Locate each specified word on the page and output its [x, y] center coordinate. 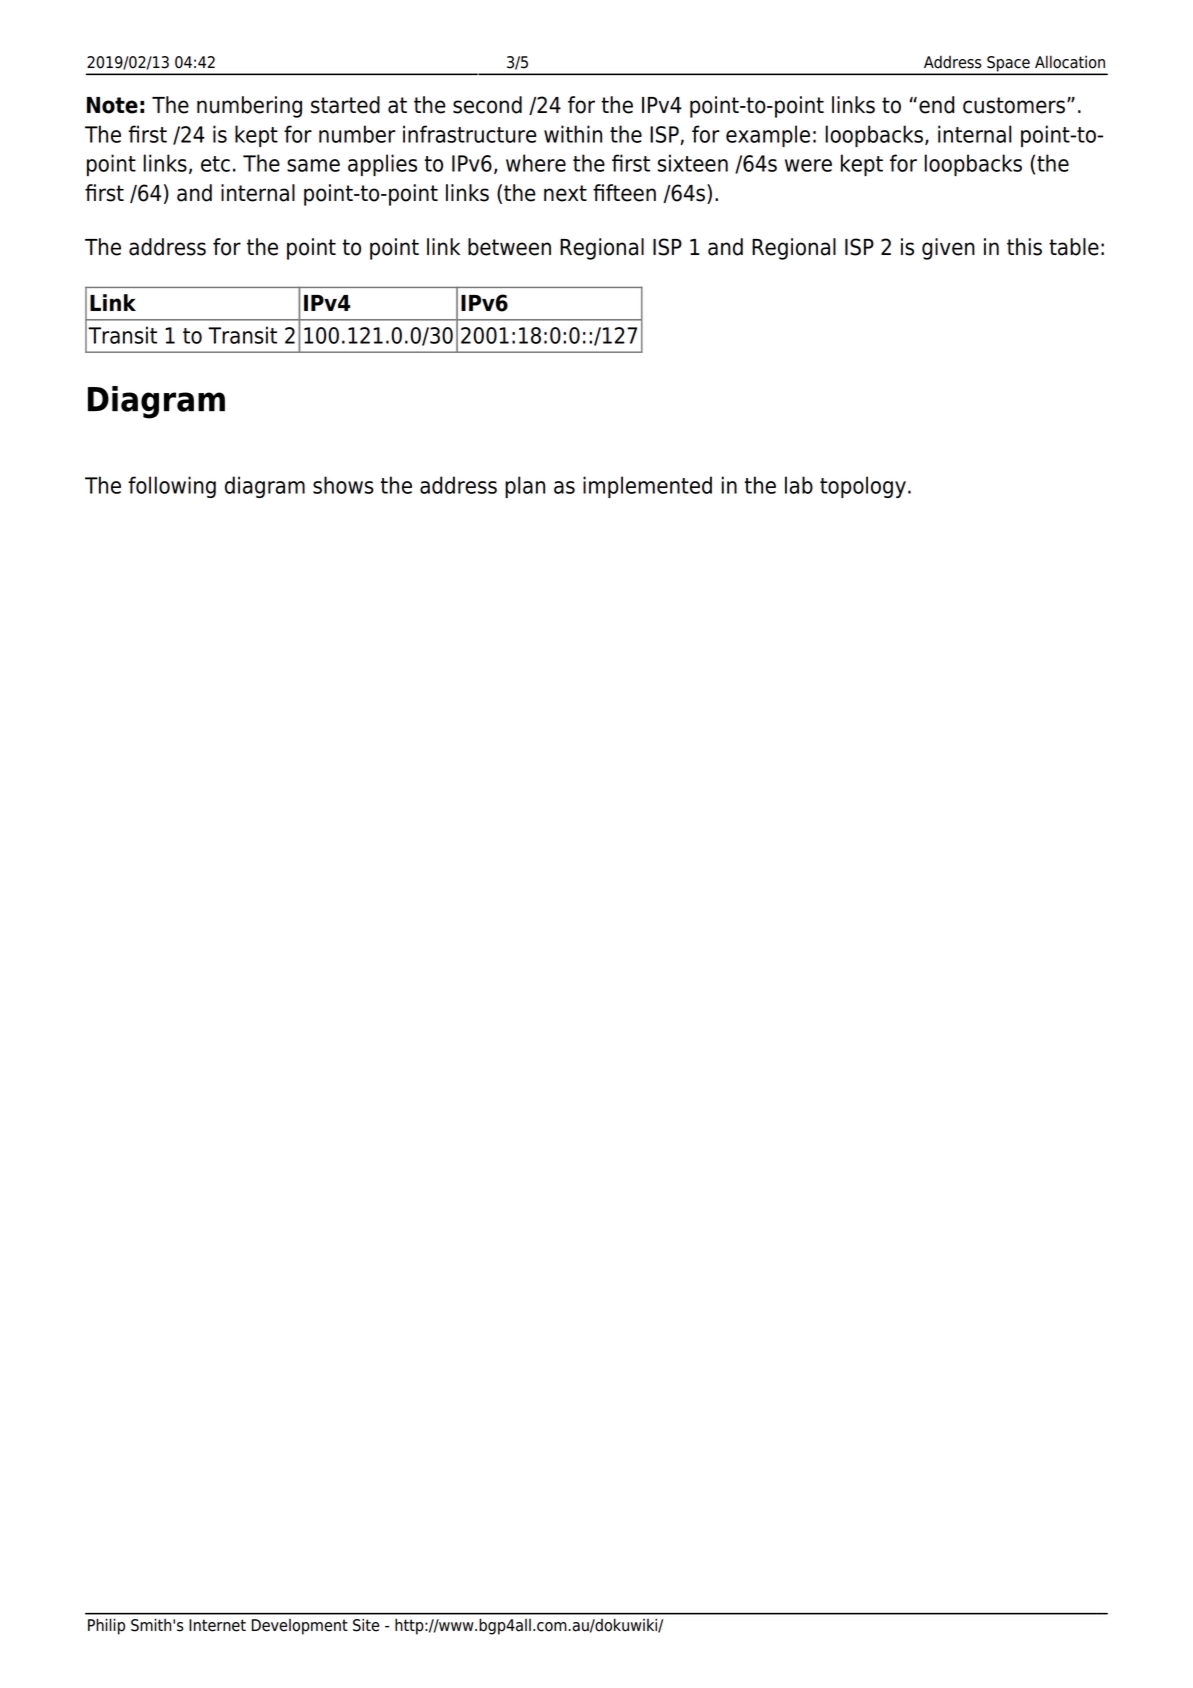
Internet [217, 1625]
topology [863, 487]
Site [366, 1625]
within [573, 134]
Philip [106, 1626]
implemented [647, 487]
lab [799, 485]
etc [215, 164]
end [937, 105]
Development [300, 1627]
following [172, 487]
